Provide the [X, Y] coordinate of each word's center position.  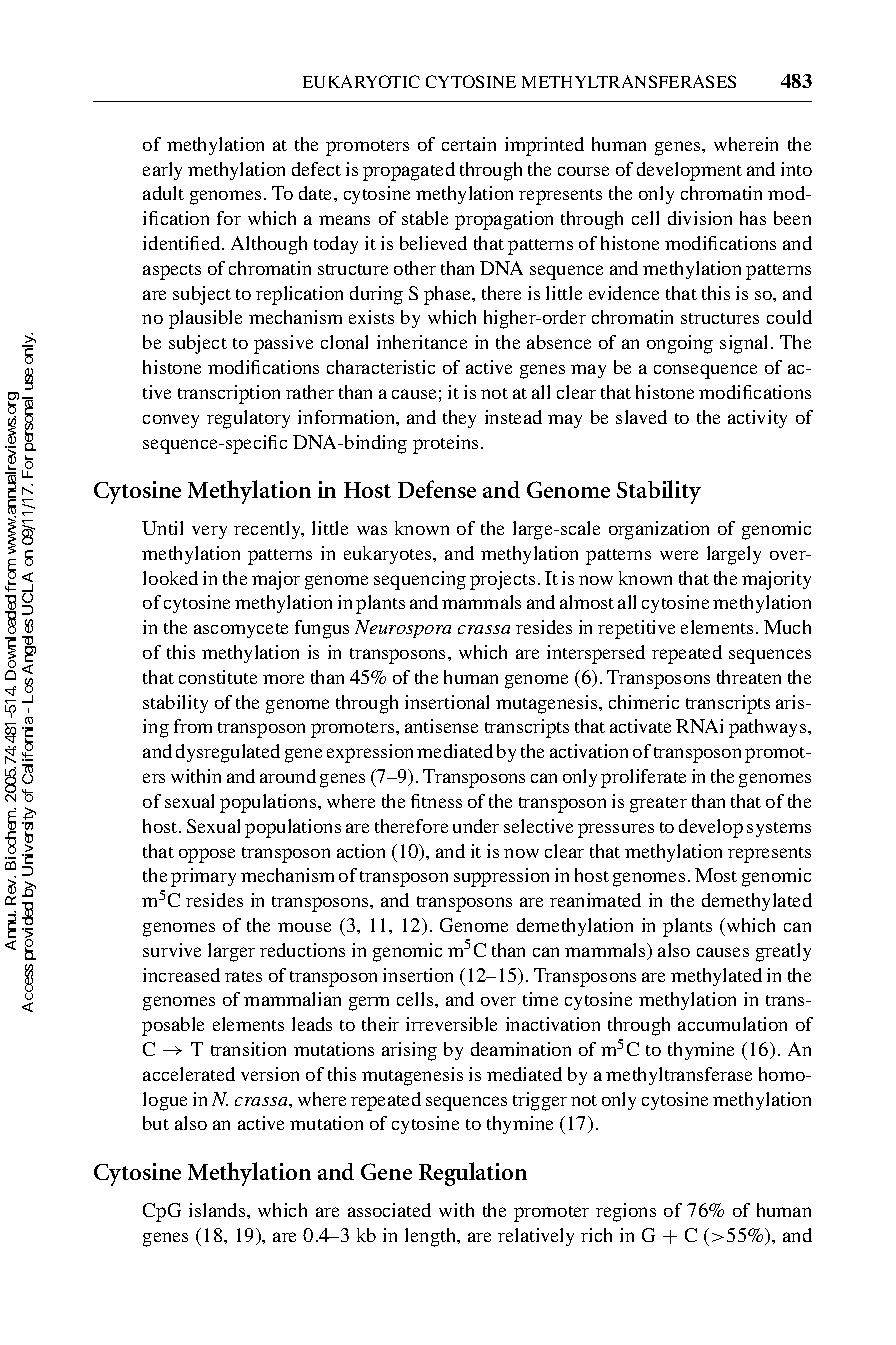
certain [469, 144]
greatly [783, 952]
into [796, 169]
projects [502, 580]
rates [243, 976]
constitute [218, 677]
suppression [501, 877]
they [459, 419]
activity [757, 419]
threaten [749, 677]
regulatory [248, 419]
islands [218, 1210]
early [162, 171]
